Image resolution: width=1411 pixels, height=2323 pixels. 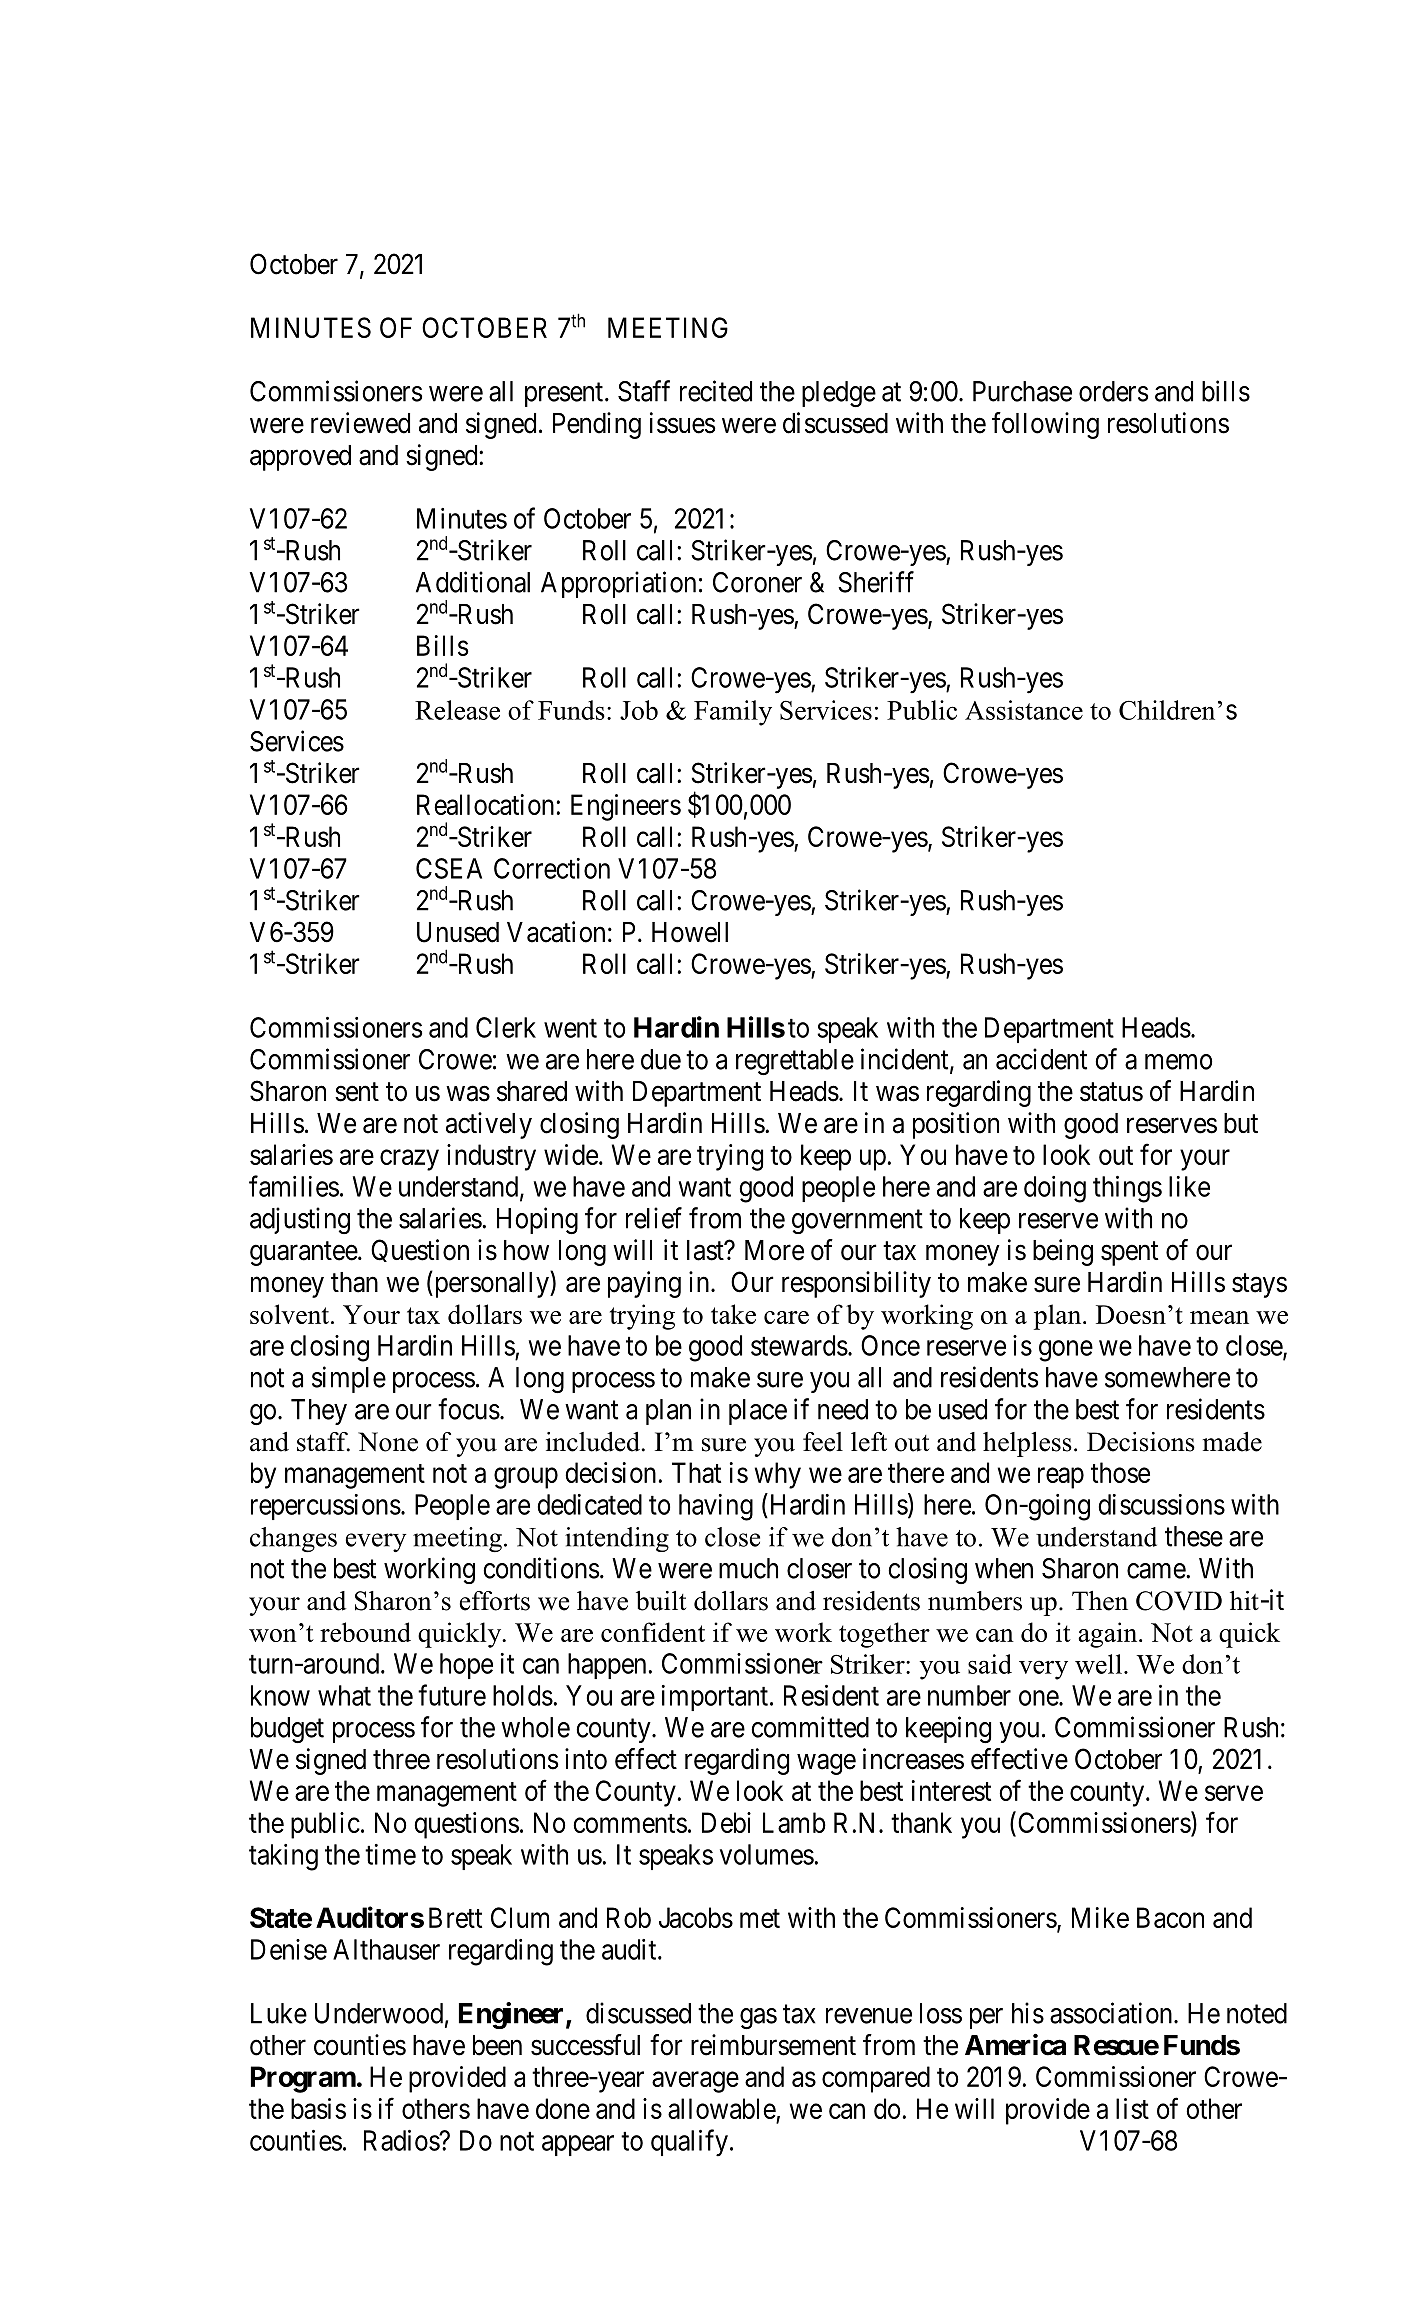 I want to click on orders, so click(x=1113, y=391).
